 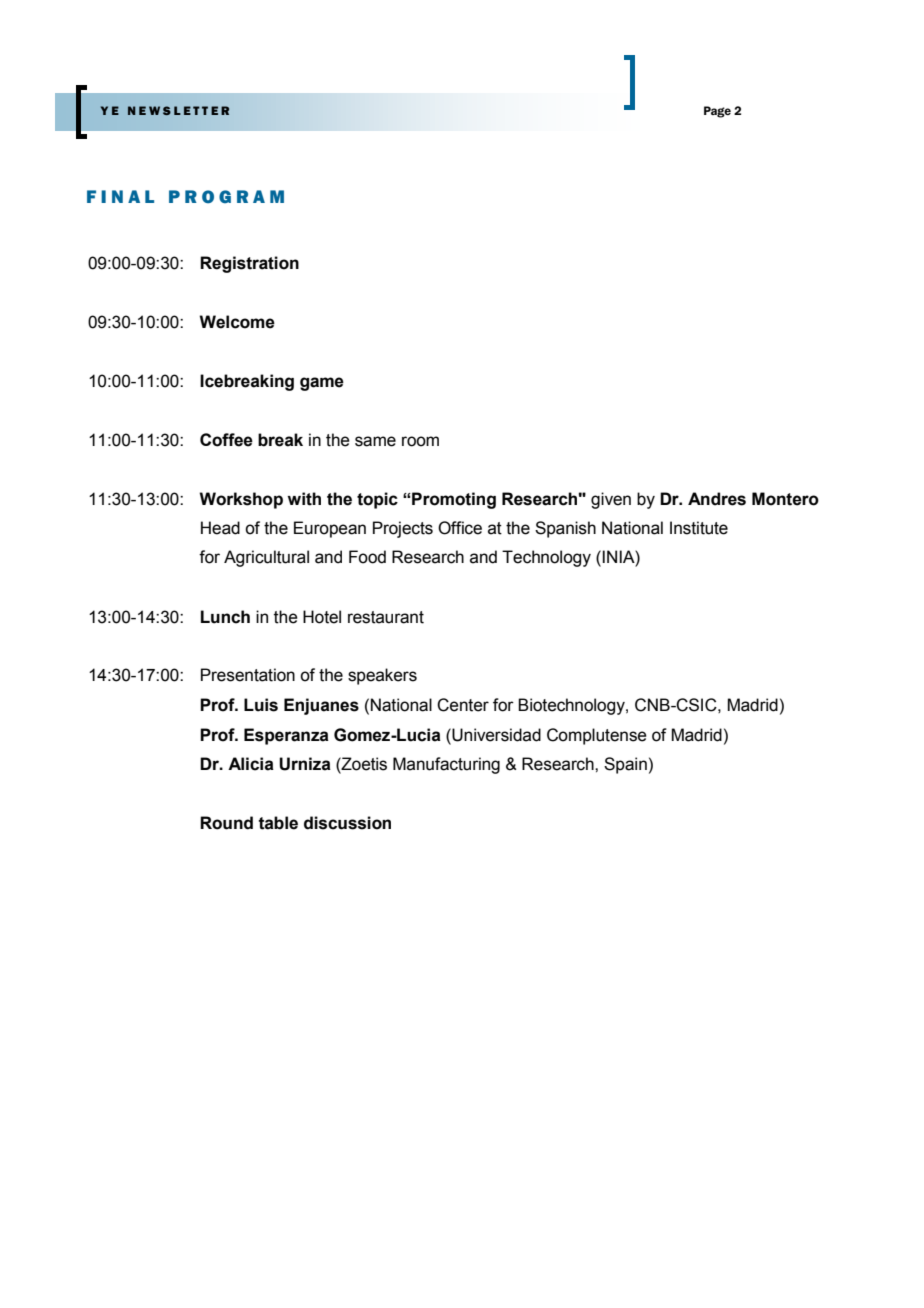 I want to click on Welcome, so click(x=237, y=322).
